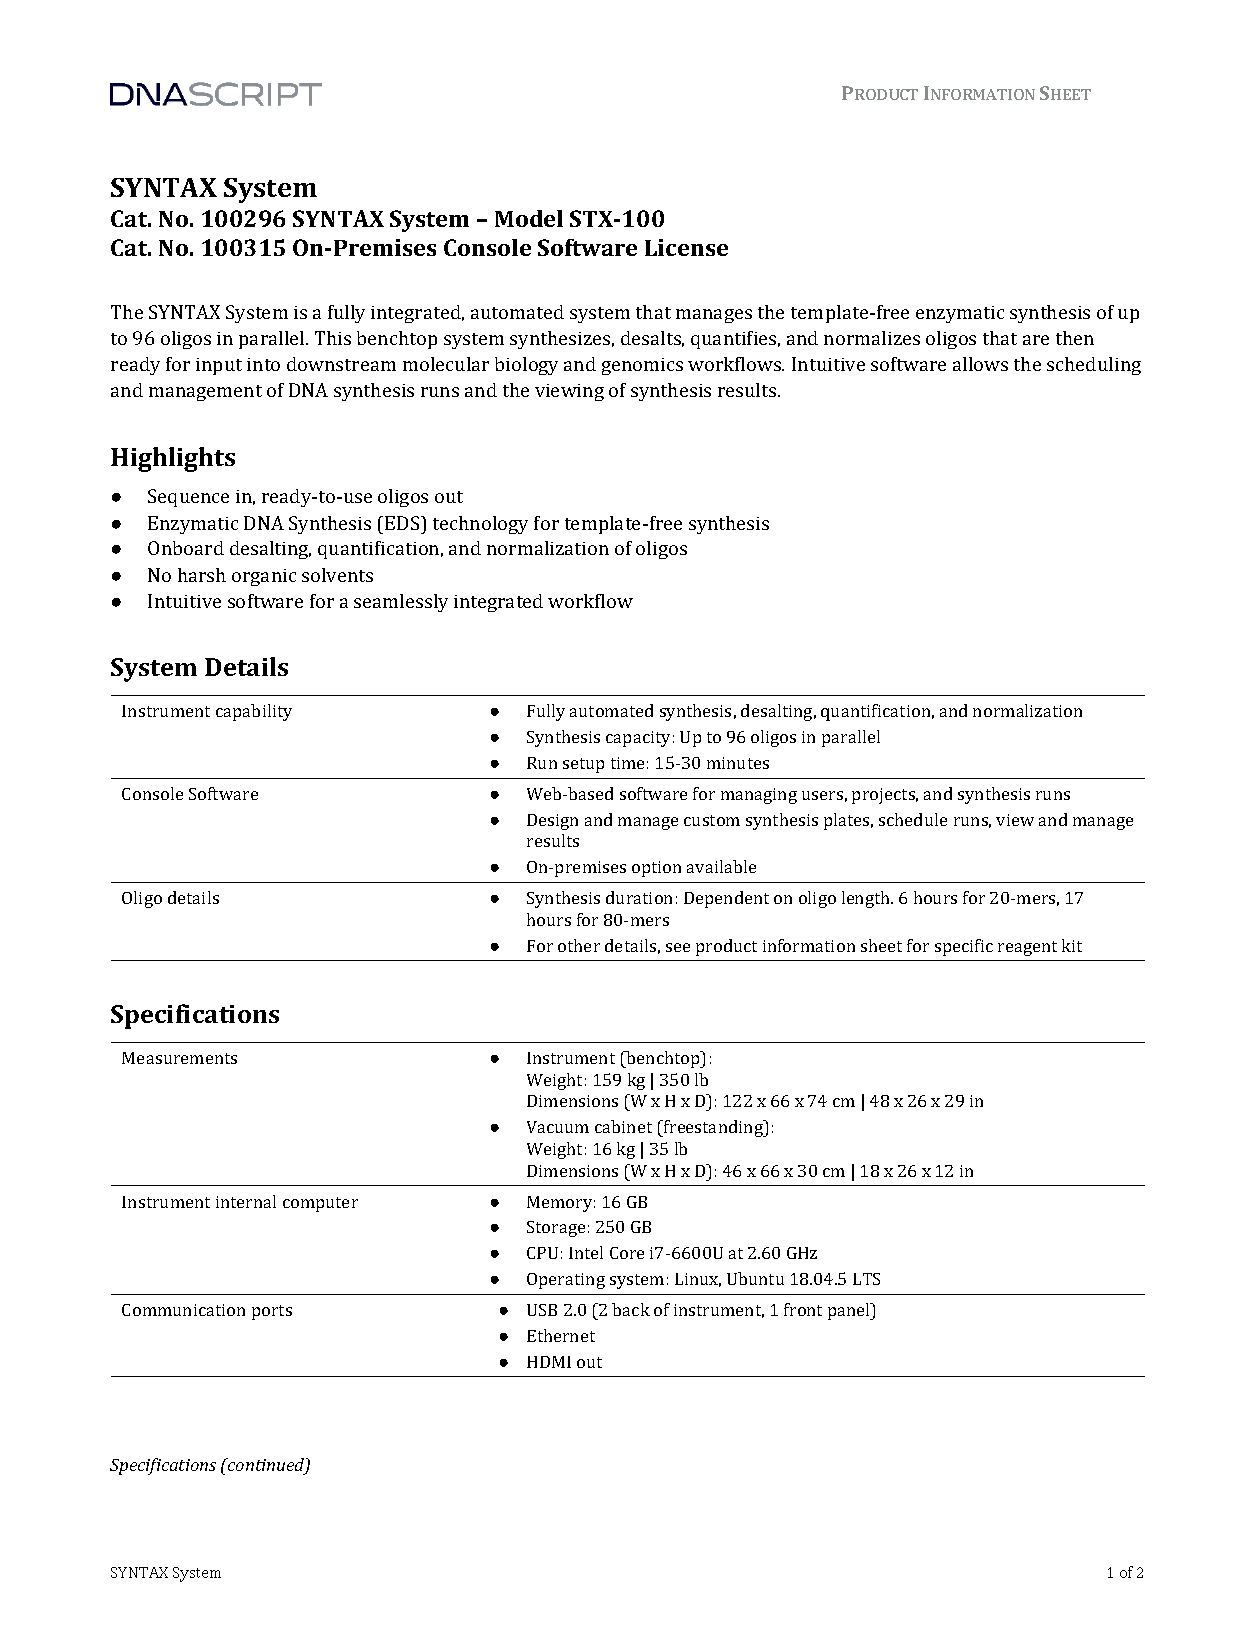  What do you see at coordinates (1027, 948) in the screenshot?
I see `reagent` at bounding box center [1027, 948].
